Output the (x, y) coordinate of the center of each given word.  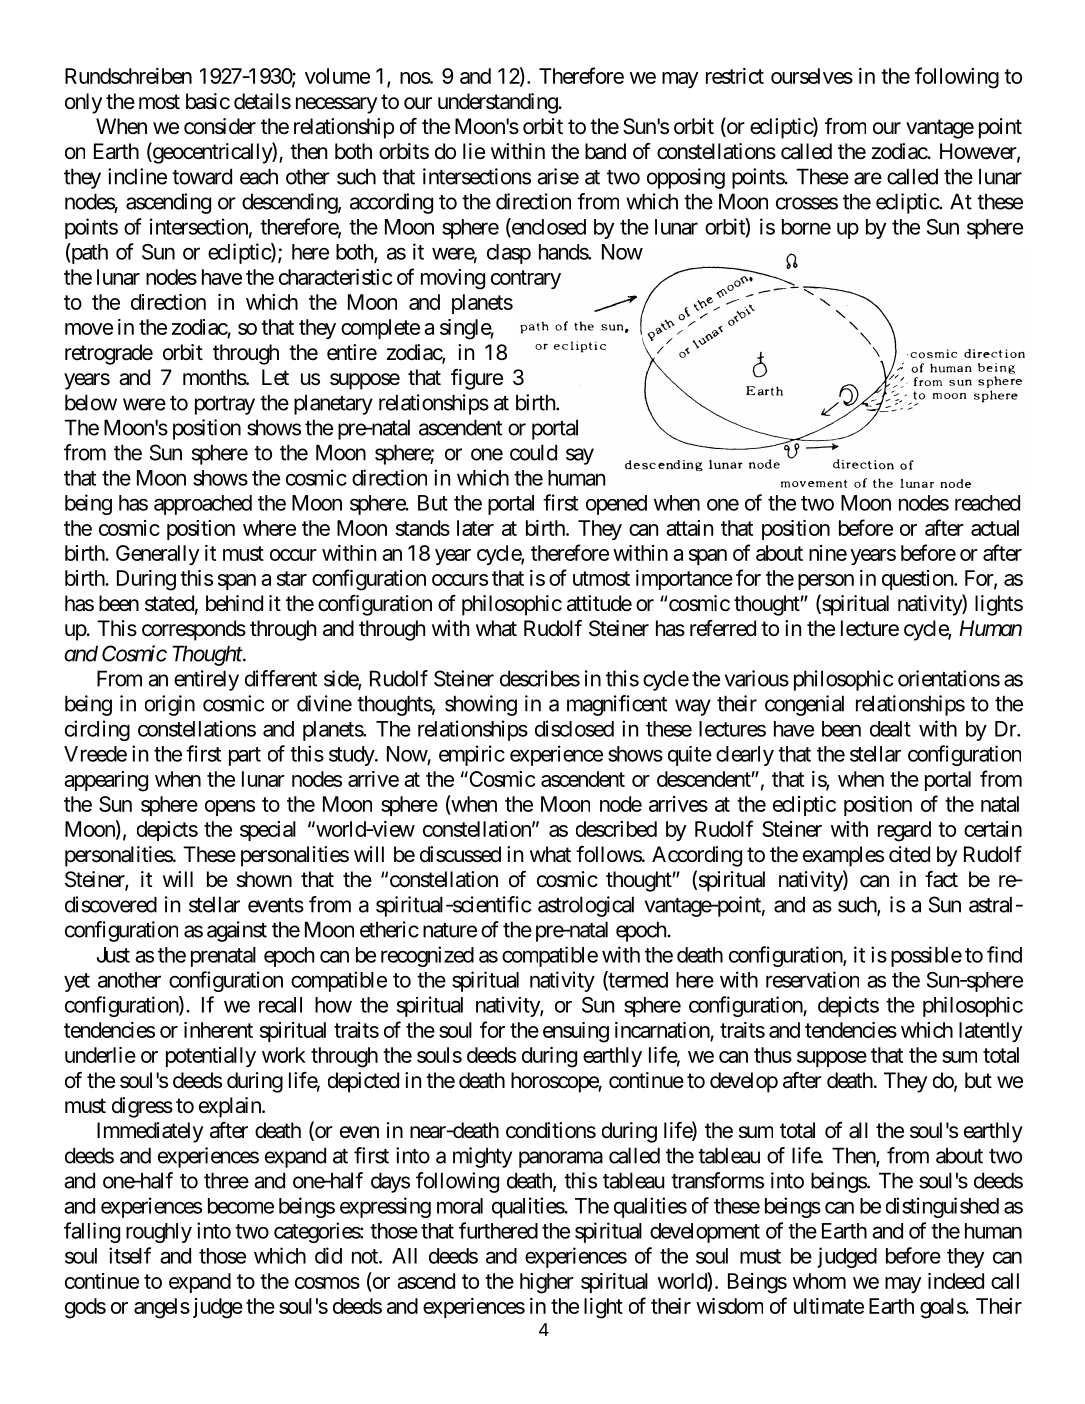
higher (547, 1283)
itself (130, 1255)
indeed (956, 1281)
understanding (498, 103)
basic (208, 101)
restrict (735, 76)
